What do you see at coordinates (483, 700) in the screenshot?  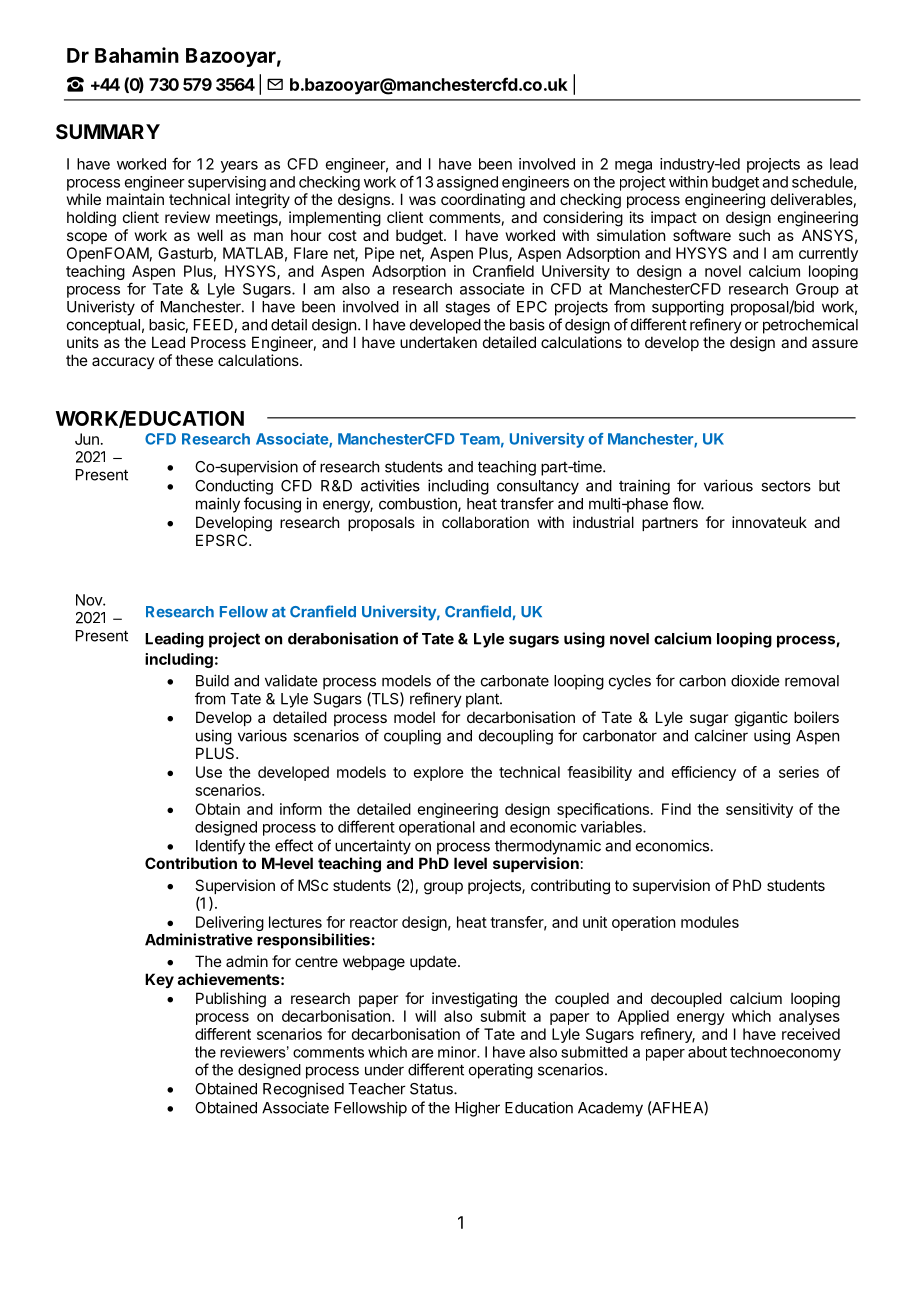 I see `plant` at bounding box center [483, 700].
